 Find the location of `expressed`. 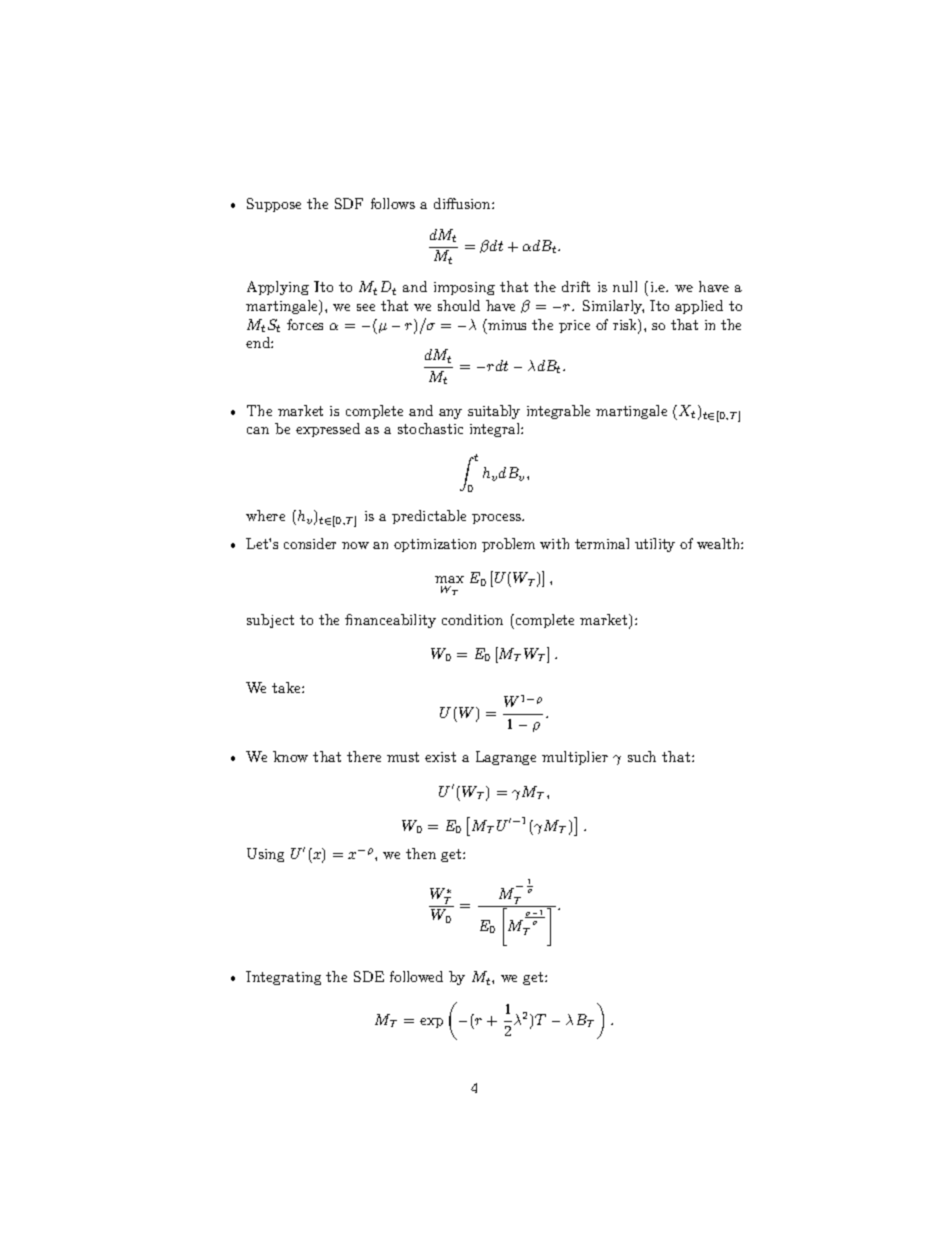

expressed is located at coordinates (328, 430).
